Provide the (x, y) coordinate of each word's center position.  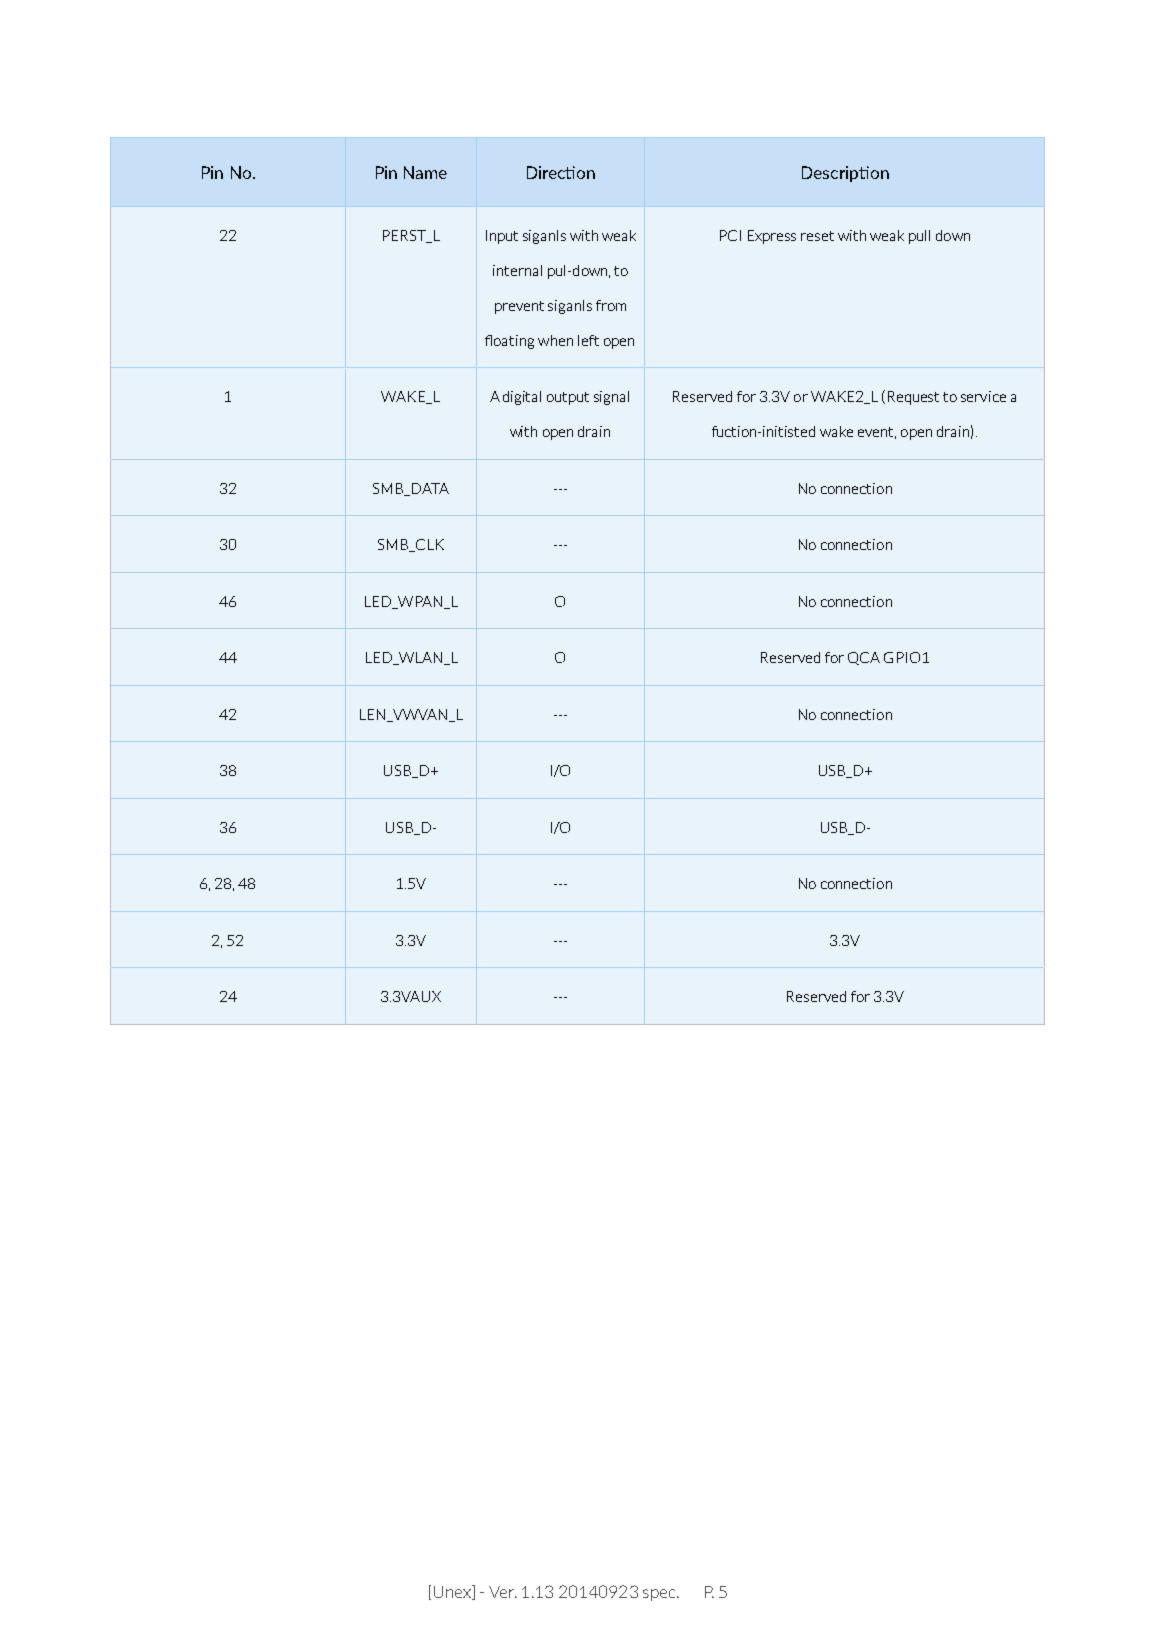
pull (919, 237)
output (568, 398)
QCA (864, 658)
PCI (730, 235)
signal (611, 398)
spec (660, 1595)
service (983, 396)
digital (522, 398)
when (555, 340)
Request (913, 398)
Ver (503, 1592)
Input (502, 237)
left (588, 340)
